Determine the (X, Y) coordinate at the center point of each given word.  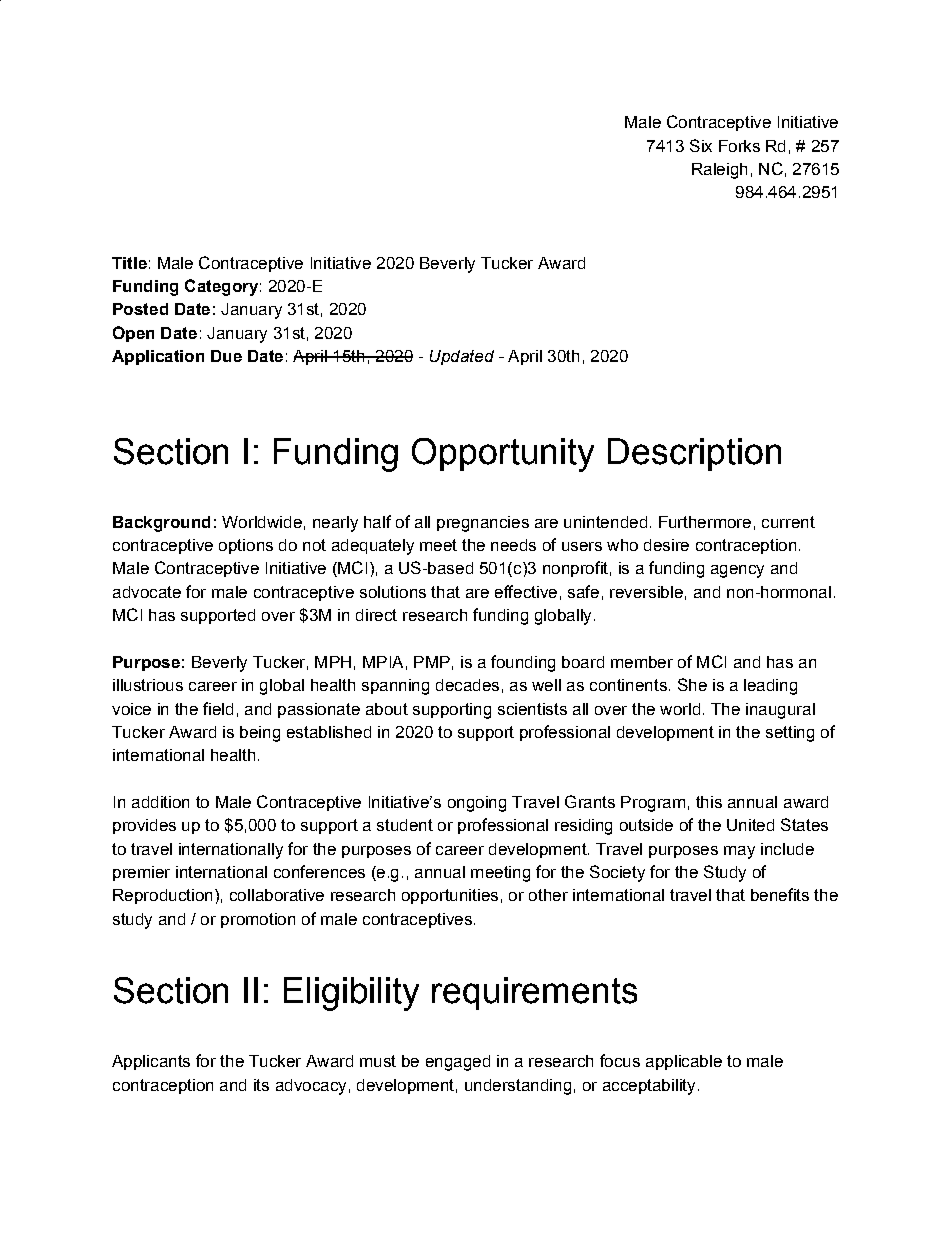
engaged (458, 1063)
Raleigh (719, 171)
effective (526, 591)
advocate (147, 592)
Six (701, 145)
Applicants (151, 1062)
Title (129, 263)
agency (737, 571)
